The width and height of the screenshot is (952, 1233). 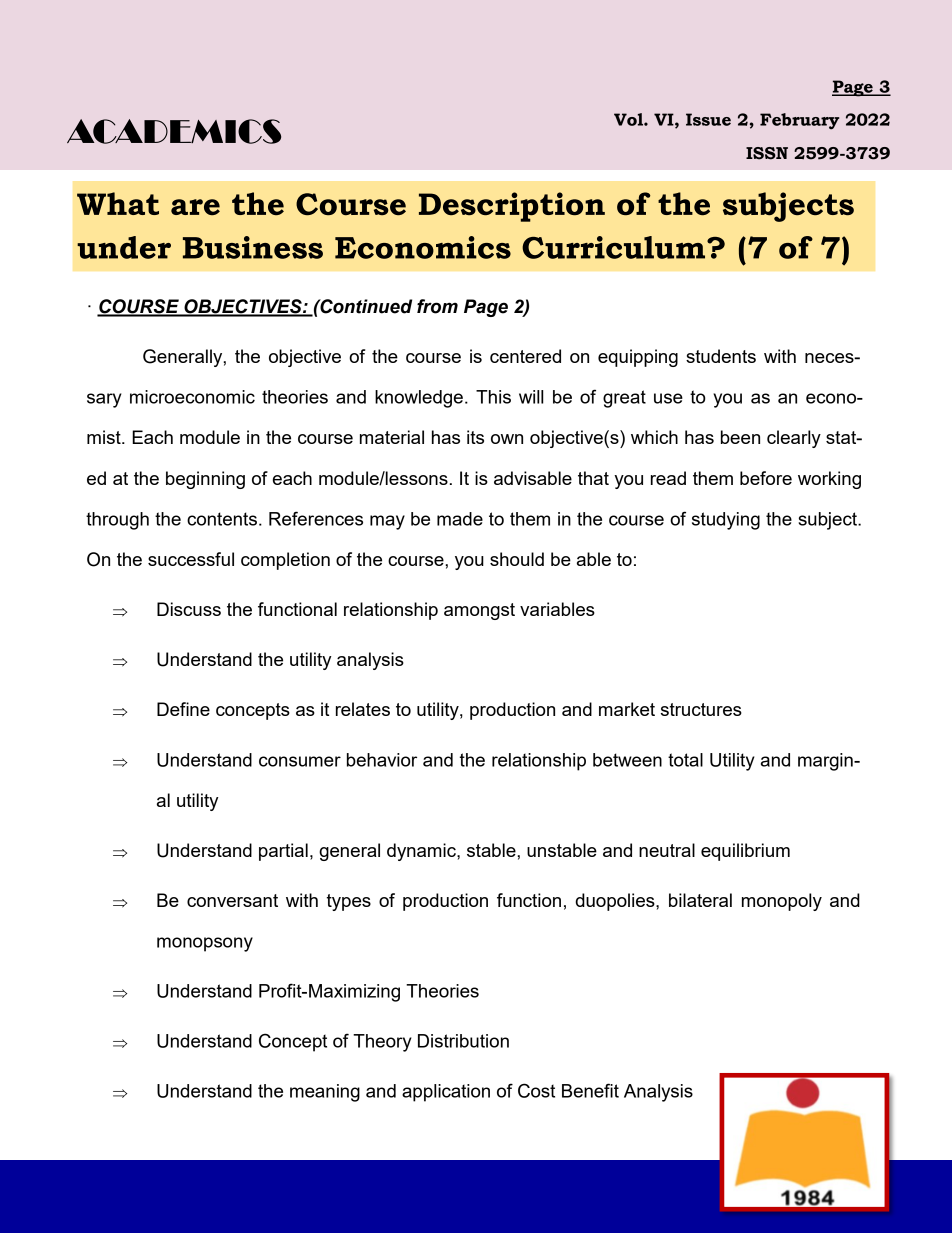 What do you see at coordinates (205, 480) in the screenshot?
I see `beginning` at bounding box center [205, 480].
